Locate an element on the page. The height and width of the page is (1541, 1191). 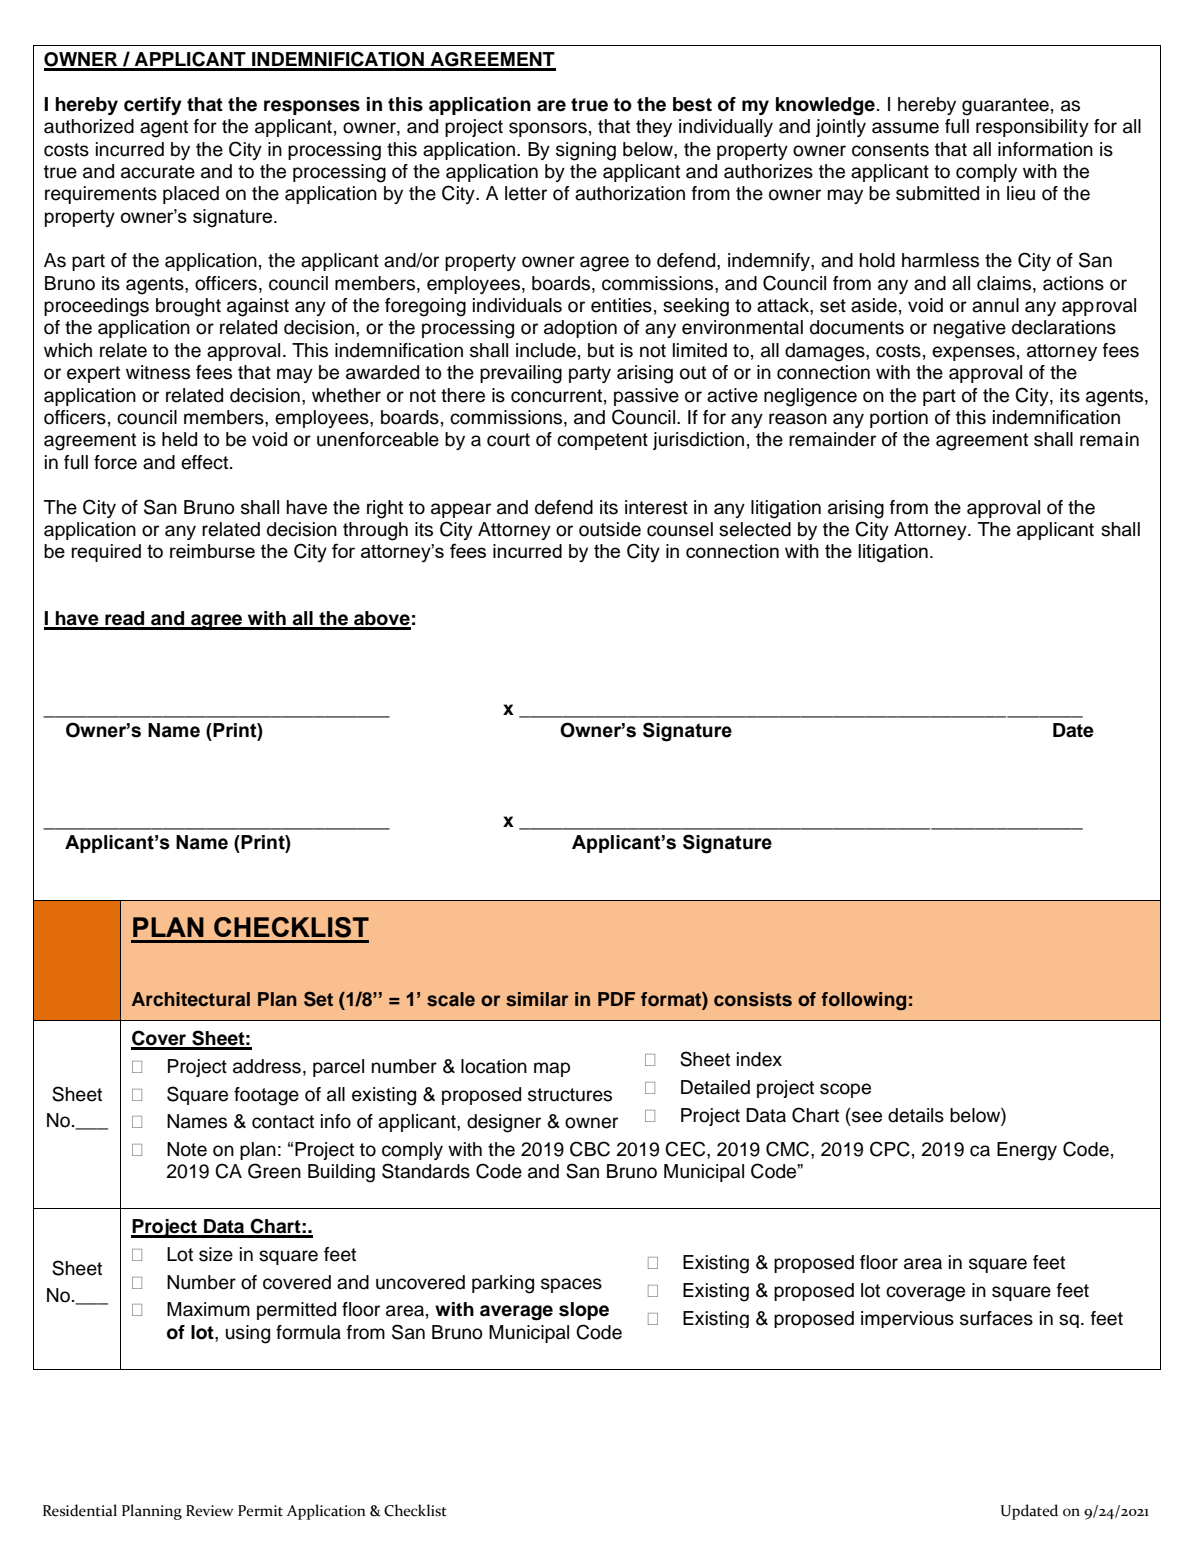
Review is located at coordinates (209, 1511).
